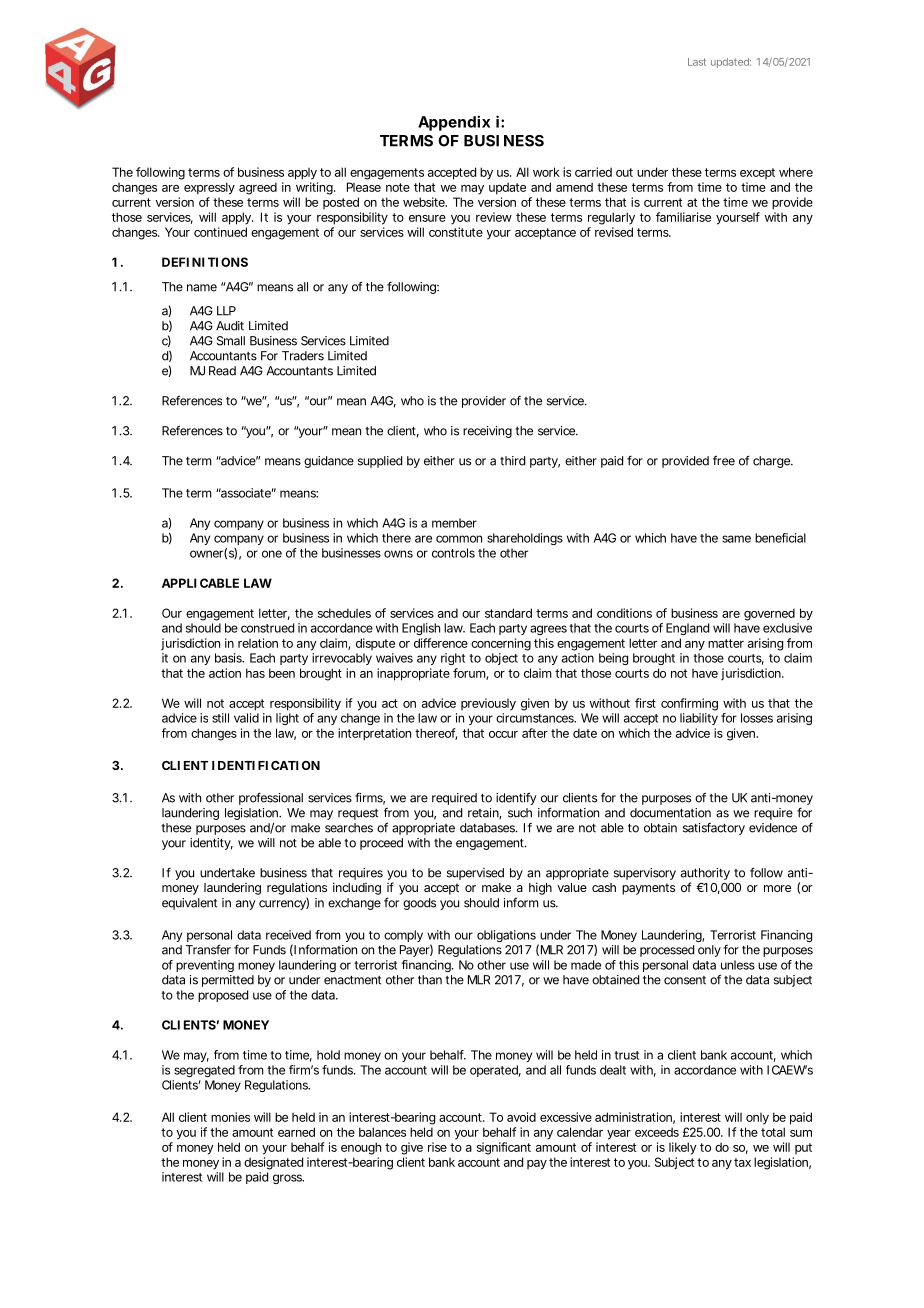  I want to click on Small, so click(231, 341).
